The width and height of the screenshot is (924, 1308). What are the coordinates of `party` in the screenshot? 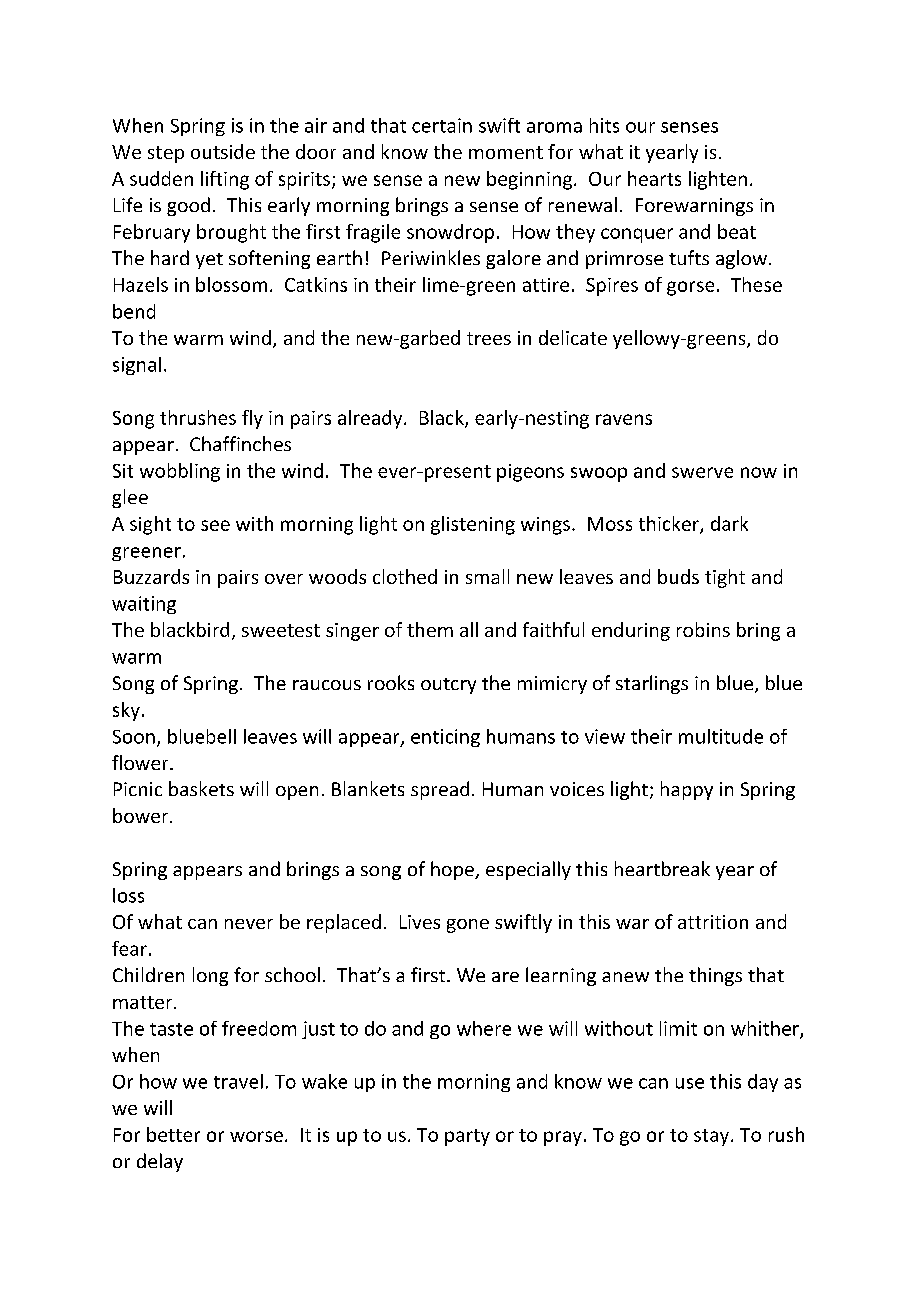 It's located at (467, 1137).
